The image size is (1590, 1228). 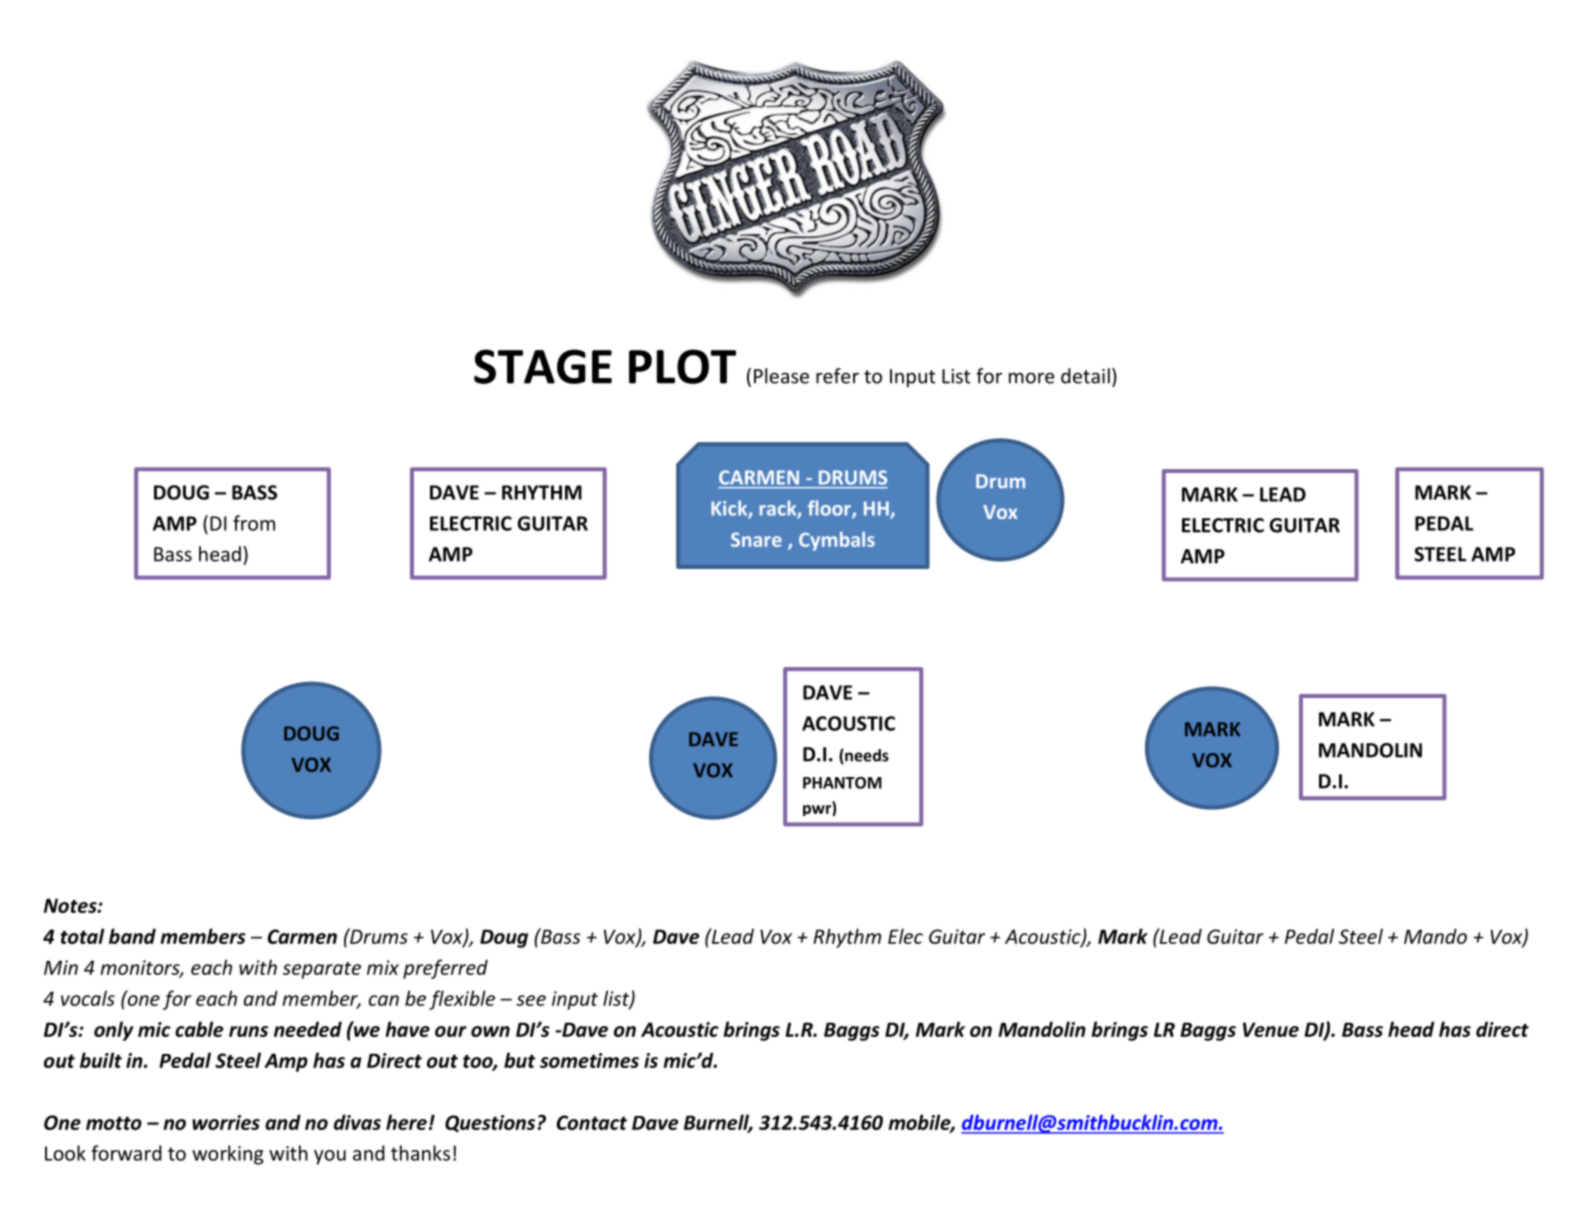 I want to click on detail, so click(x=1085, y=376).
